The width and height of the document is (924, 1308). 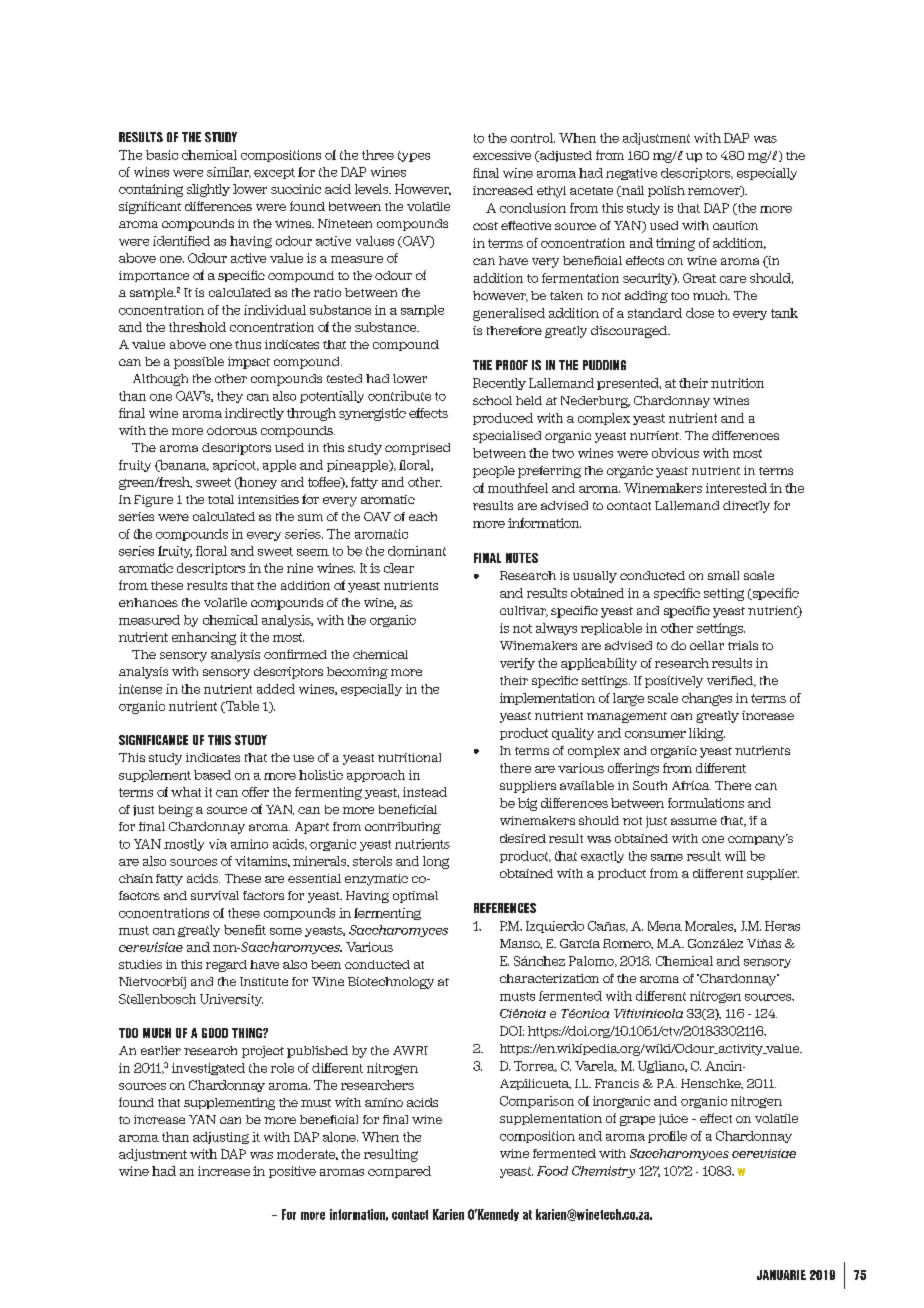 What do you see at coordinates (665, 926) in the document?
I see `Mena` at bounding box center [665, 926].
